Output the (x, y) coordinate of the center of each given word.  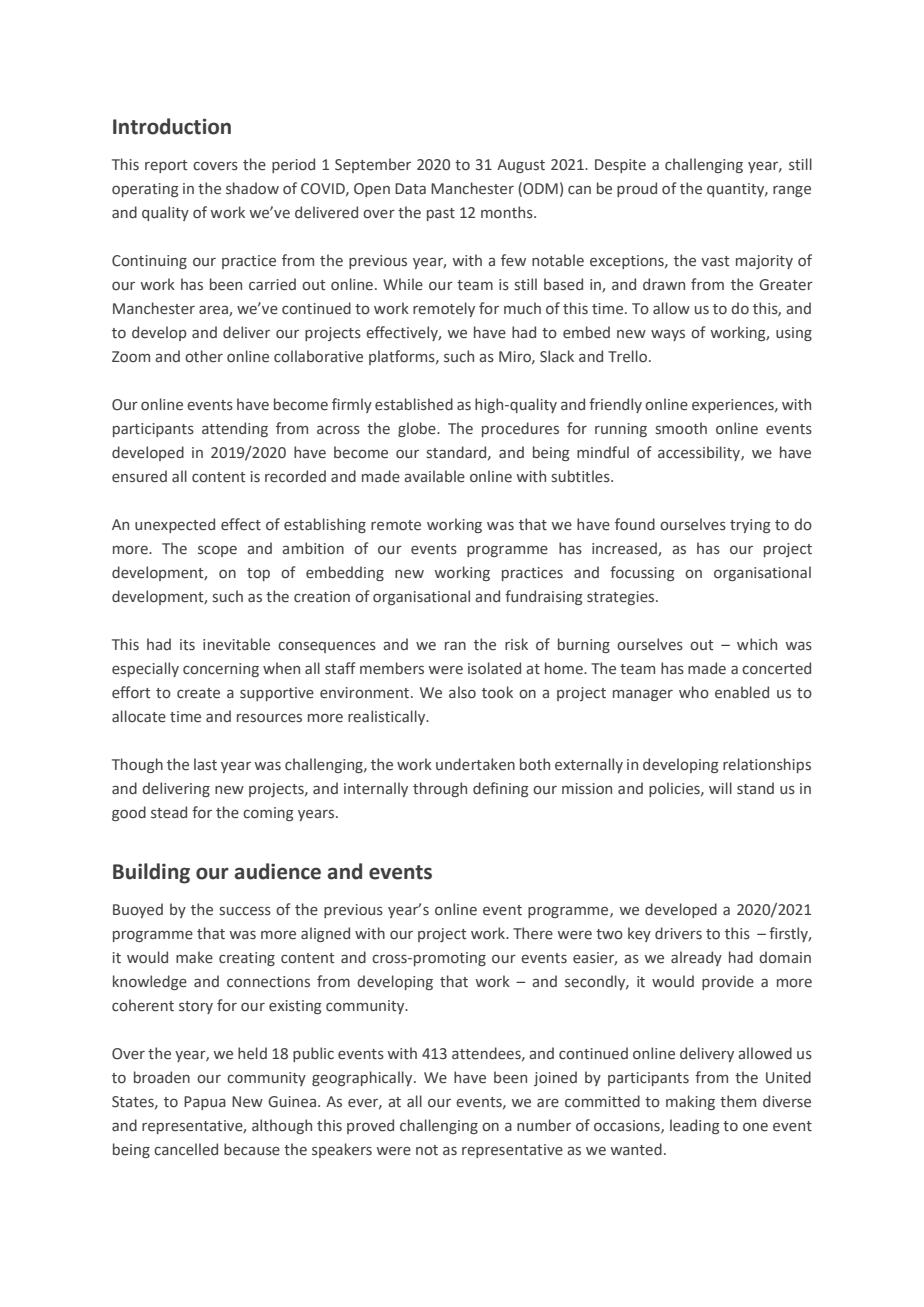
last (205, 764)
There (533, 933)
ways (668, 335)
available (434, 476)
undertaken (475, 764)
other (204, 356)
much (522, 308)
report (166, 166)
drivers (678, 933)
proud (637, 189)
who (694, 692)
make (194, 957)
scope (217, 551)
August (521, 166)
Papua (205, 1103)
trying (750, 526)
